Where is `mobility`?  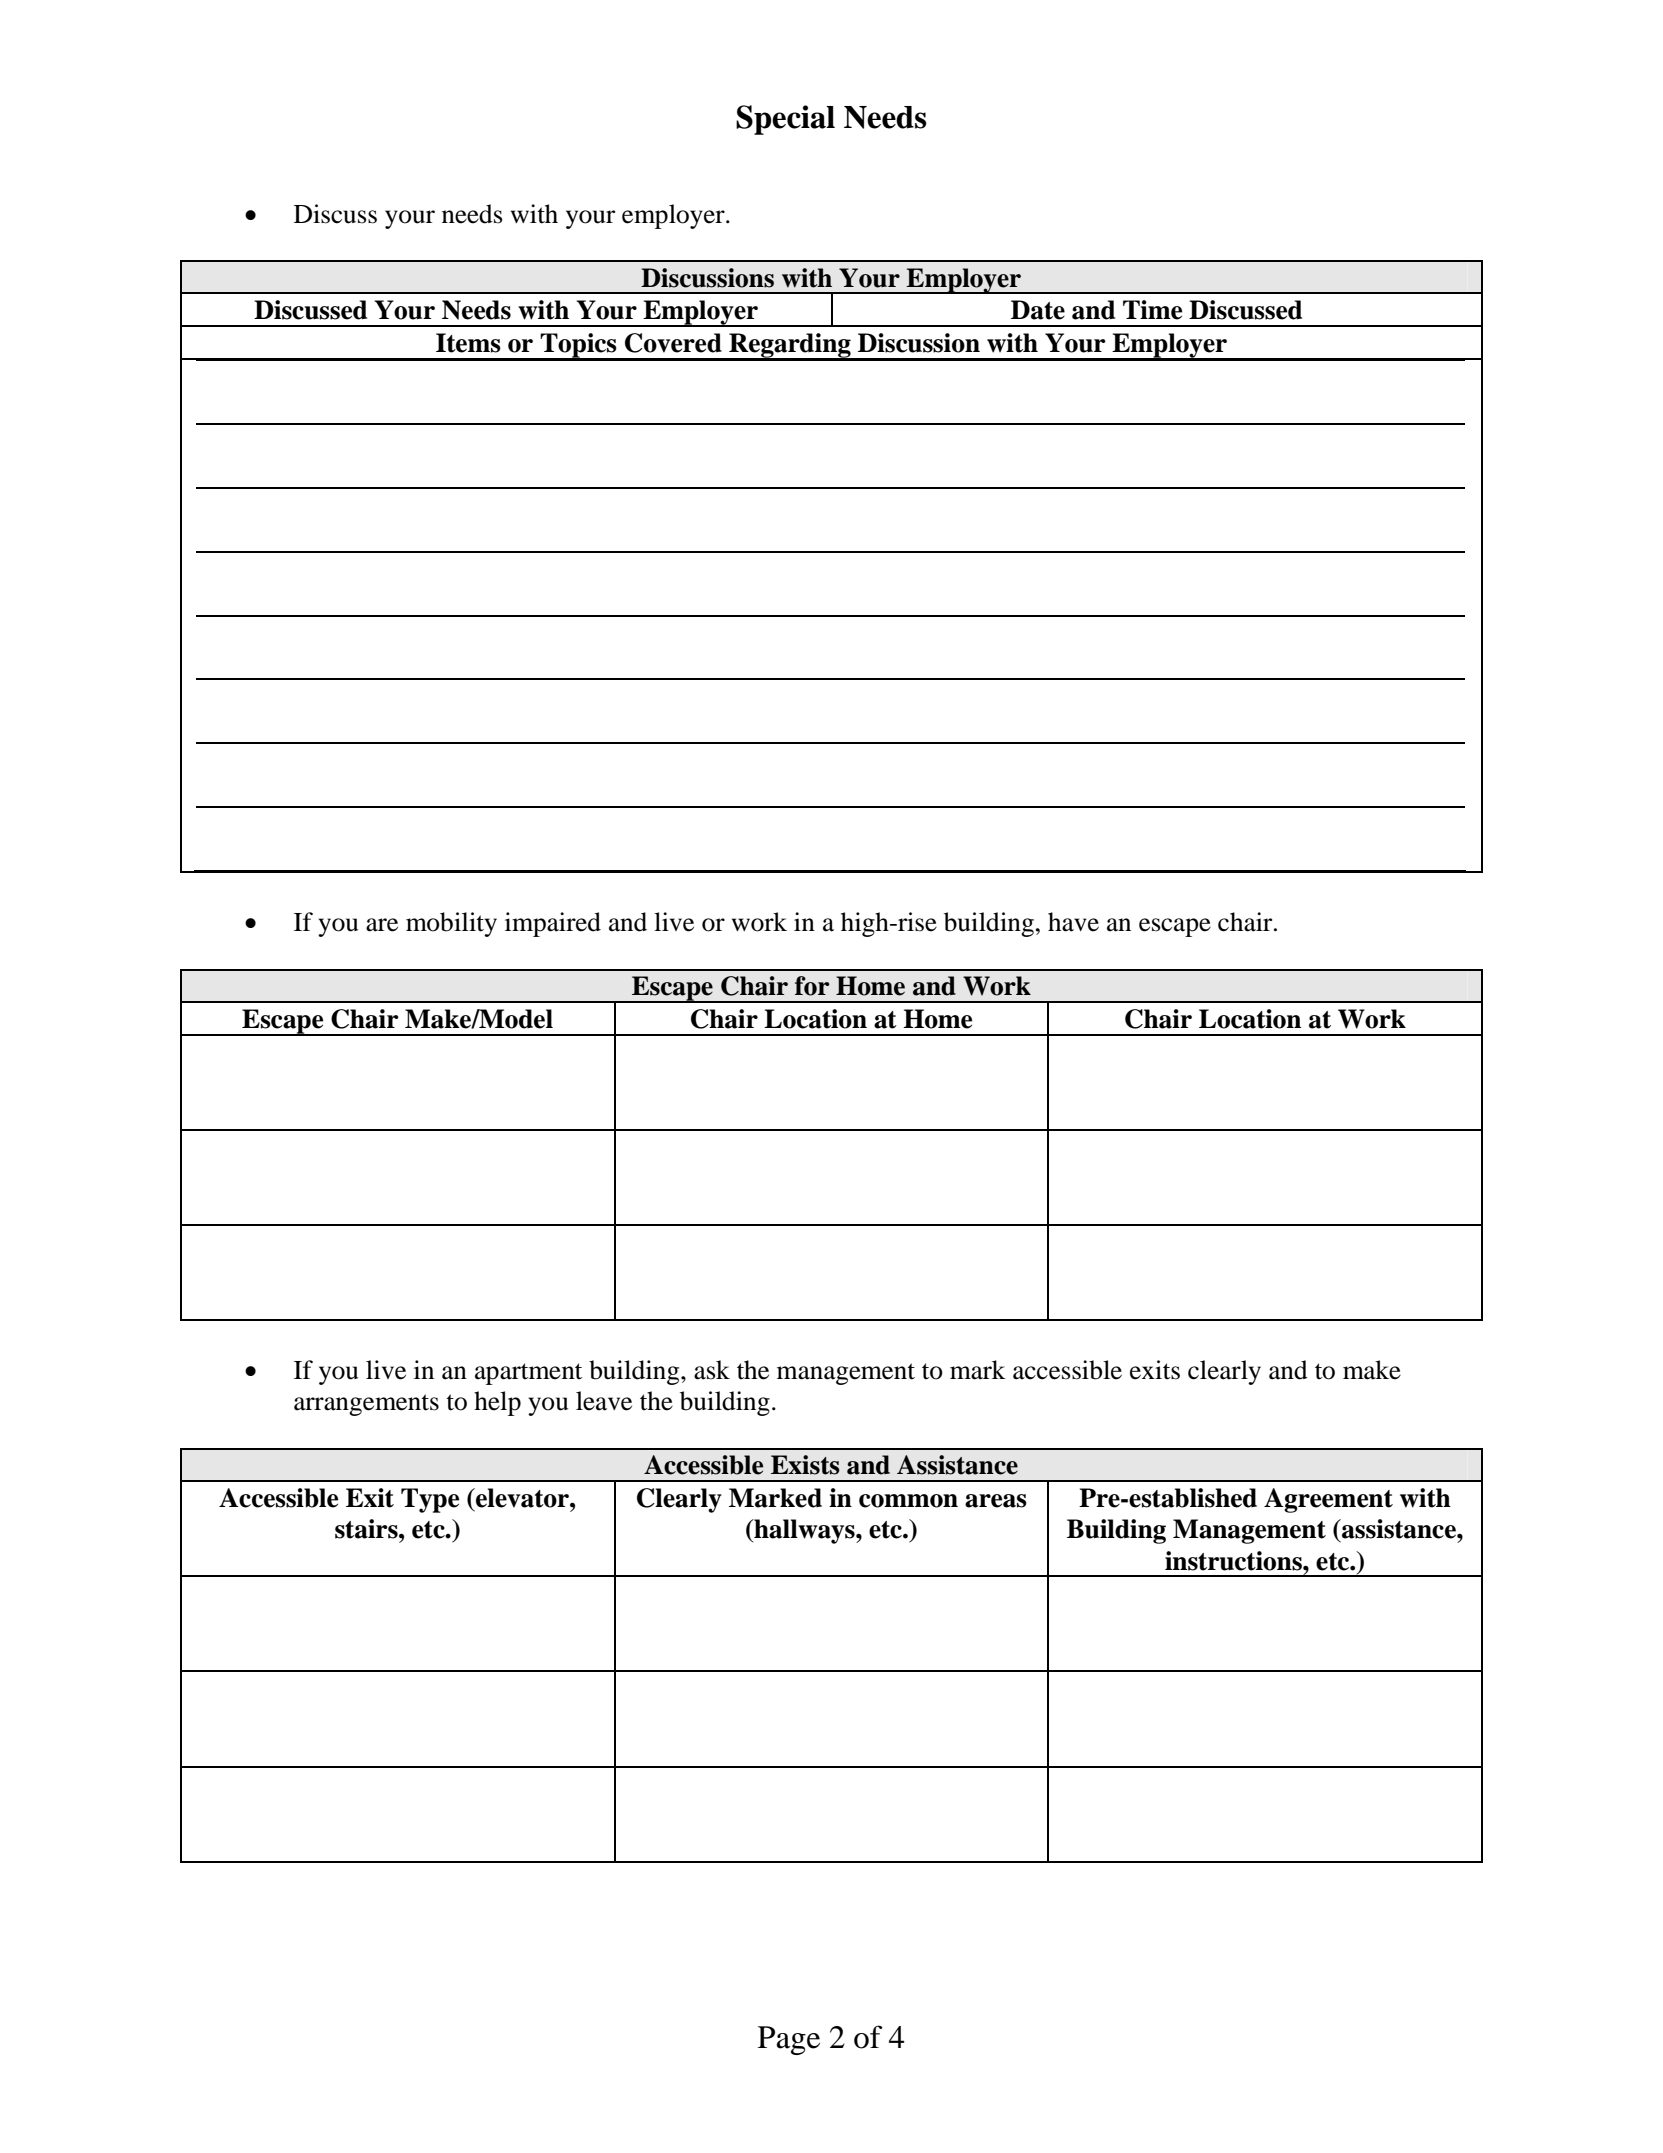 mobility is located at coordinates (451, 924).
